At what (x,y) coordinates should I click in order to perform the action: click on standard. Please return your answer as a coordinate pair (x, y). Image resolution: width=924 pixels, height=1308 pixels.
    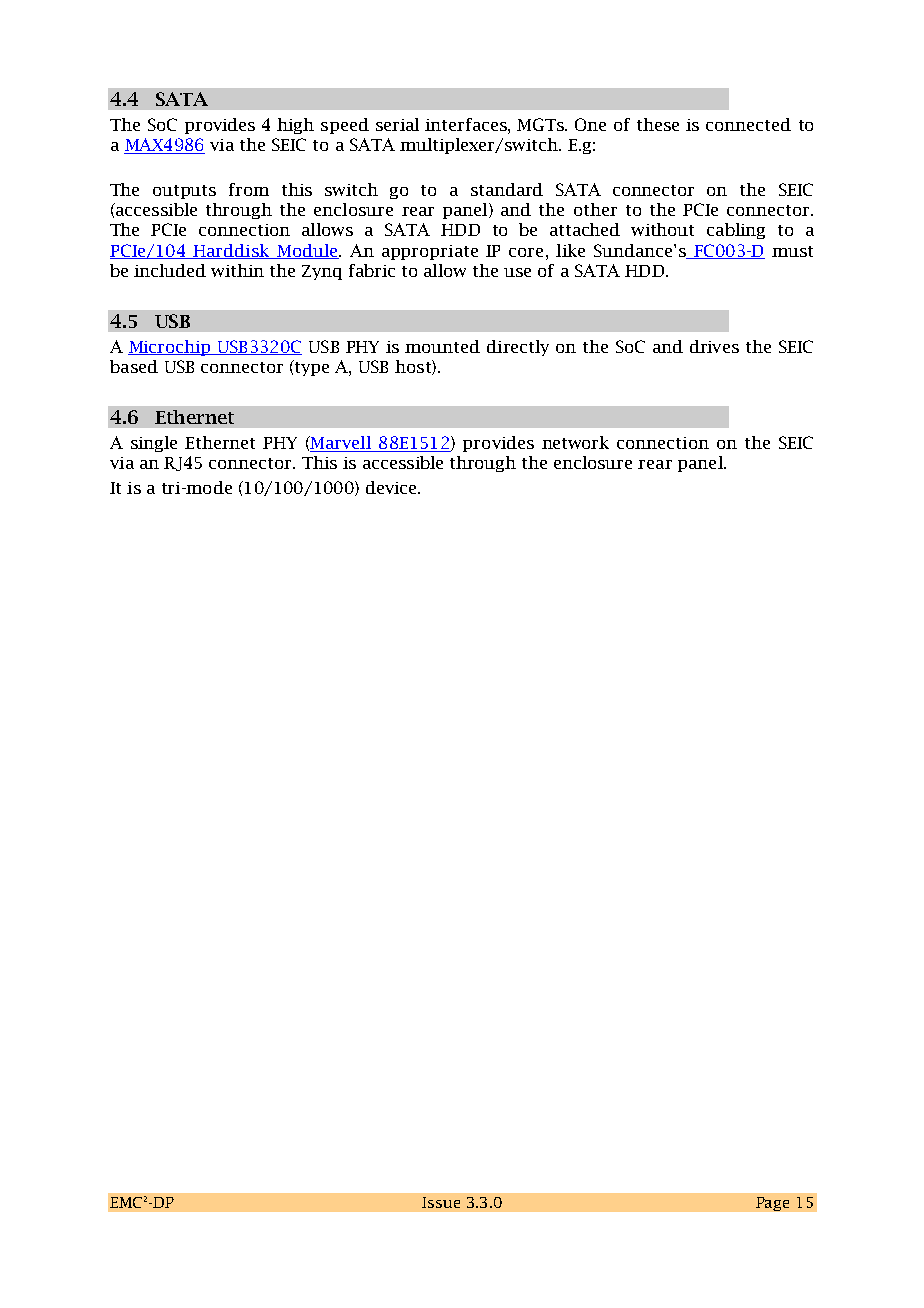
    Looking at the image, I should click on (507, 189).
